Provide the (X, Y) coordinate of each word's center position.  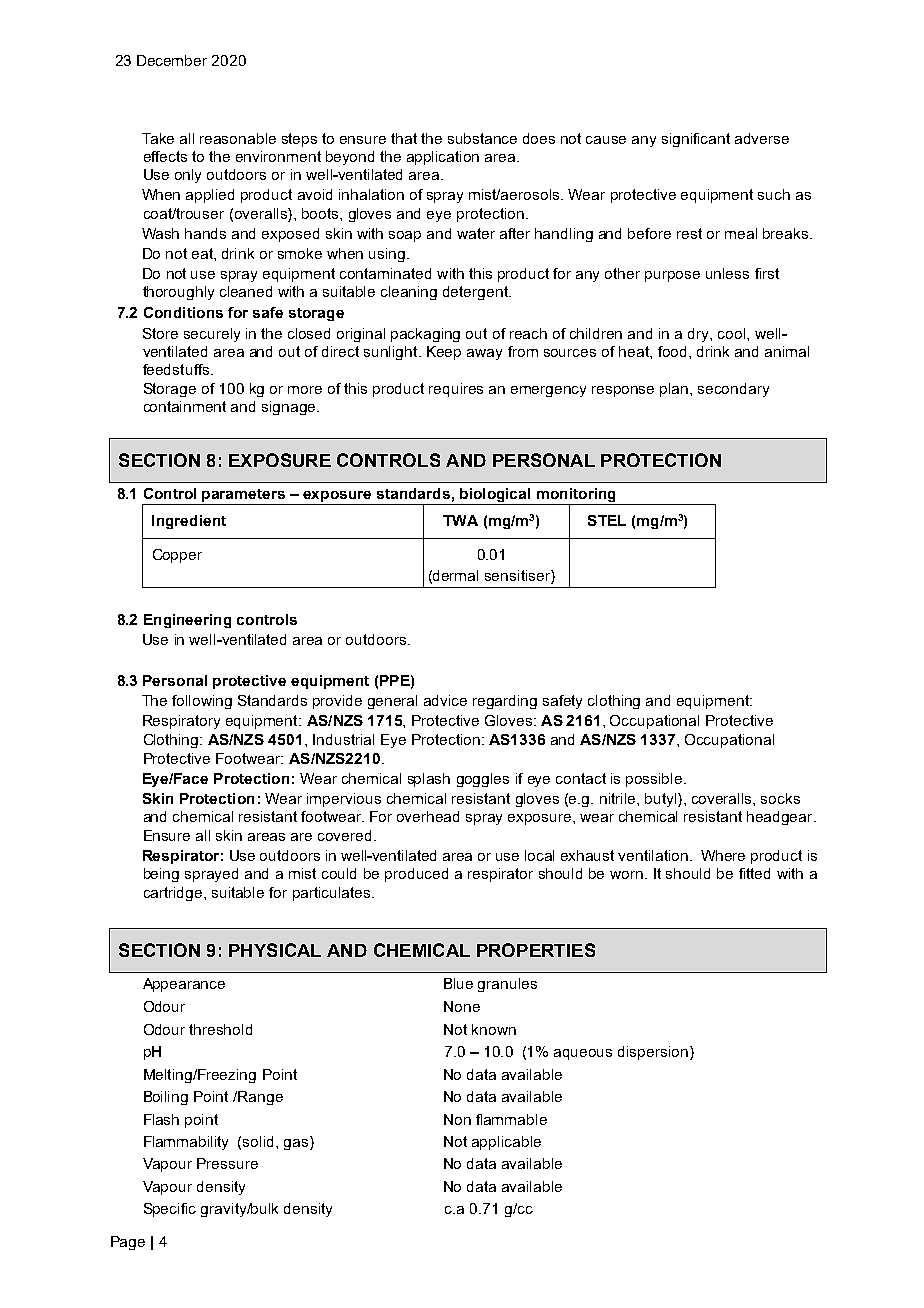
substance (482, 138)
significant (696, 140)
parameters (243, 495)
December (172, 60)
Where (723, 855)
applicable (506, 1143)
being (161, 875)
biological (495, 495)
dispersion (653, 1053)
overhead (428, 816)
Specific (170, 1210)
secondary (733, 390)
